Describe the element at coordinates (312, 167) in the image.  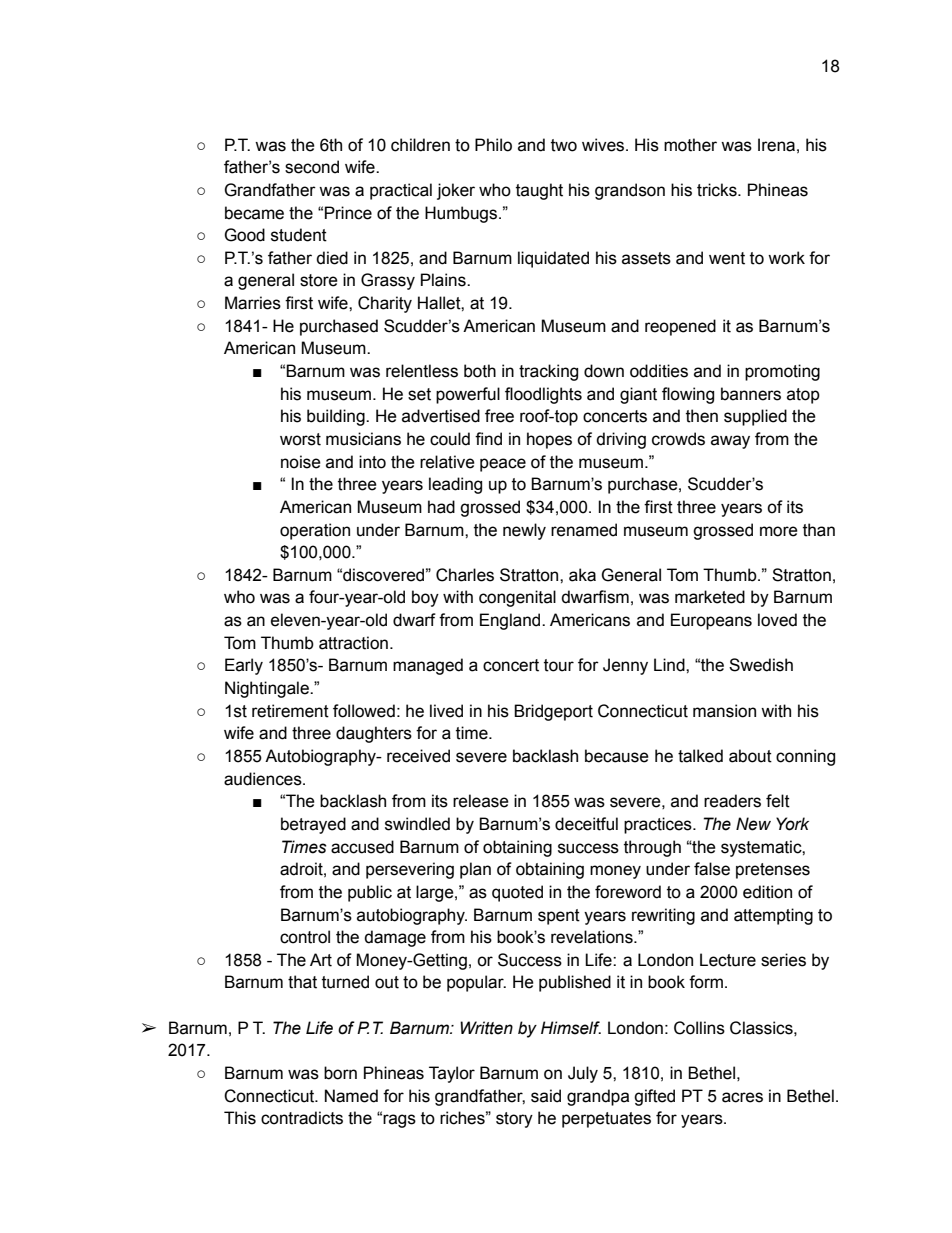
I see `second` at that location.
